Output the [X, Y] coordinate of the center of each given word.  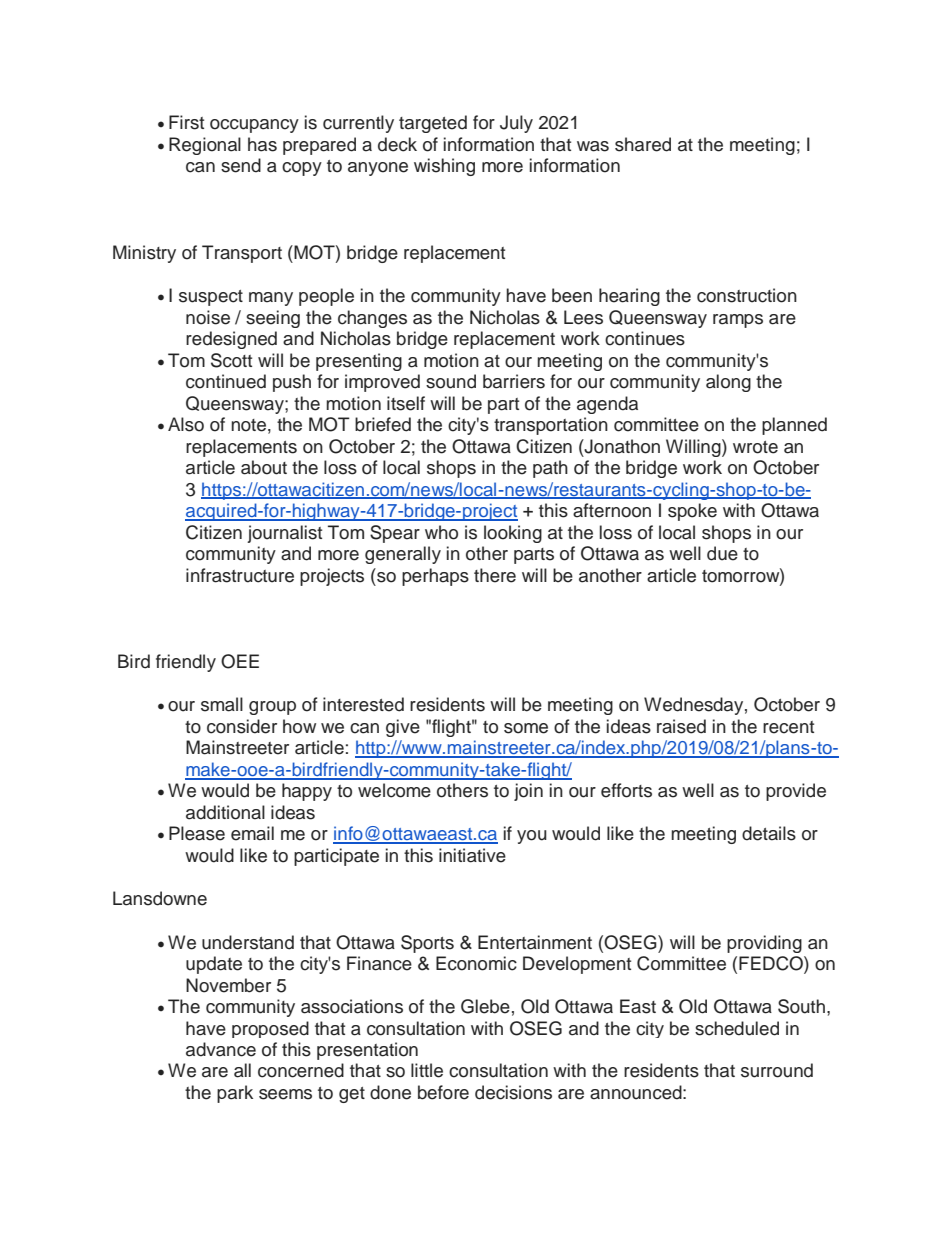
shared [643, 144]
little [427, 1070]
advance [221, 1049]
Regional [205, 146]
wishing [444, 167]
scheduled [737, 1028]
